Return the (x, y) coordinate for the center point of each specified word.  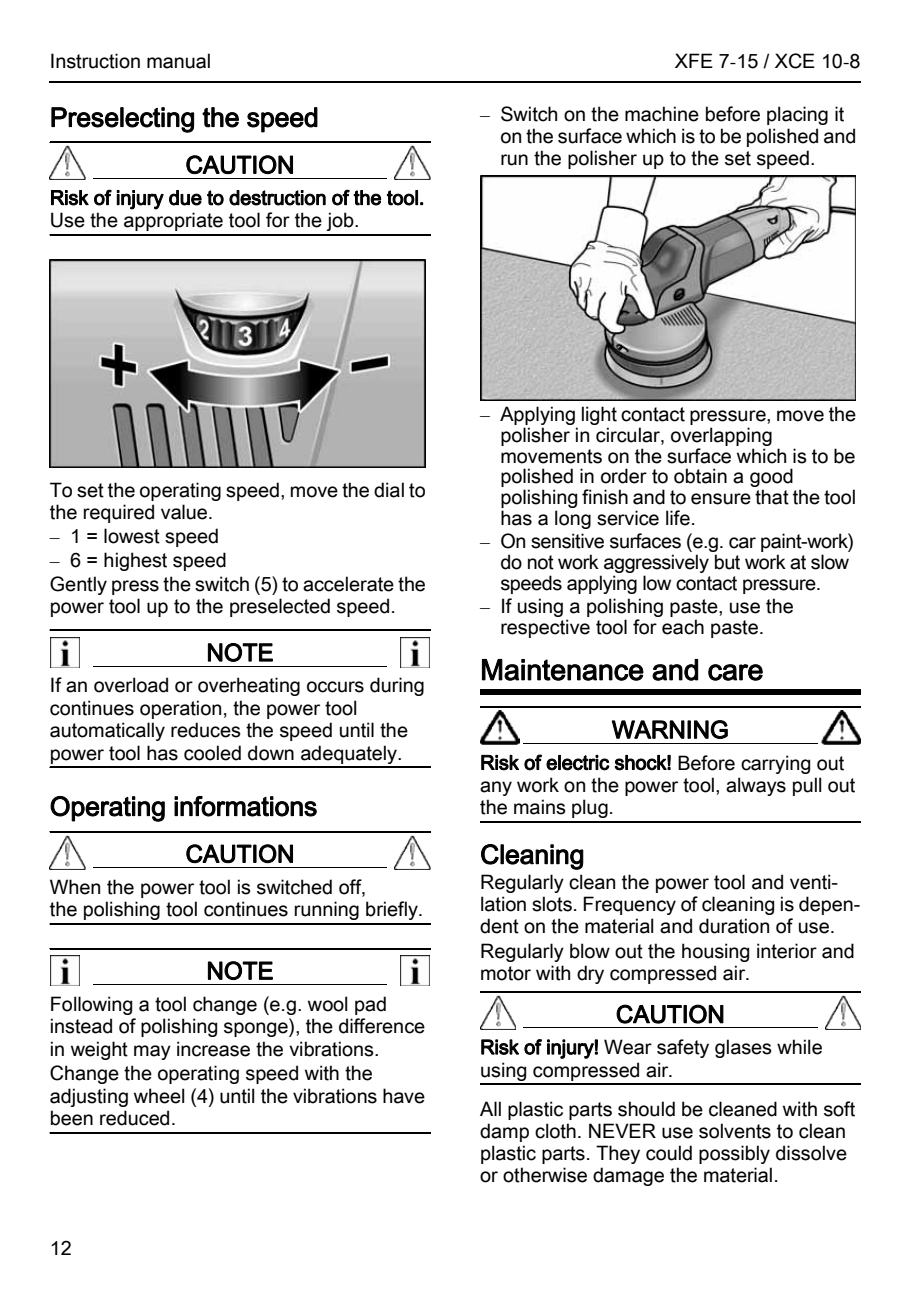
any (496, 788)
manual (178, 61)
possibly (734, 1154)
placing (797, 115)
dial (389, 490)
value (185, 512)
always (756, 786)
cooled (212, 753)
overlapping (721, 436)
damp (504, 1132)
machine (662, 114)
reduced (134, 1118)
